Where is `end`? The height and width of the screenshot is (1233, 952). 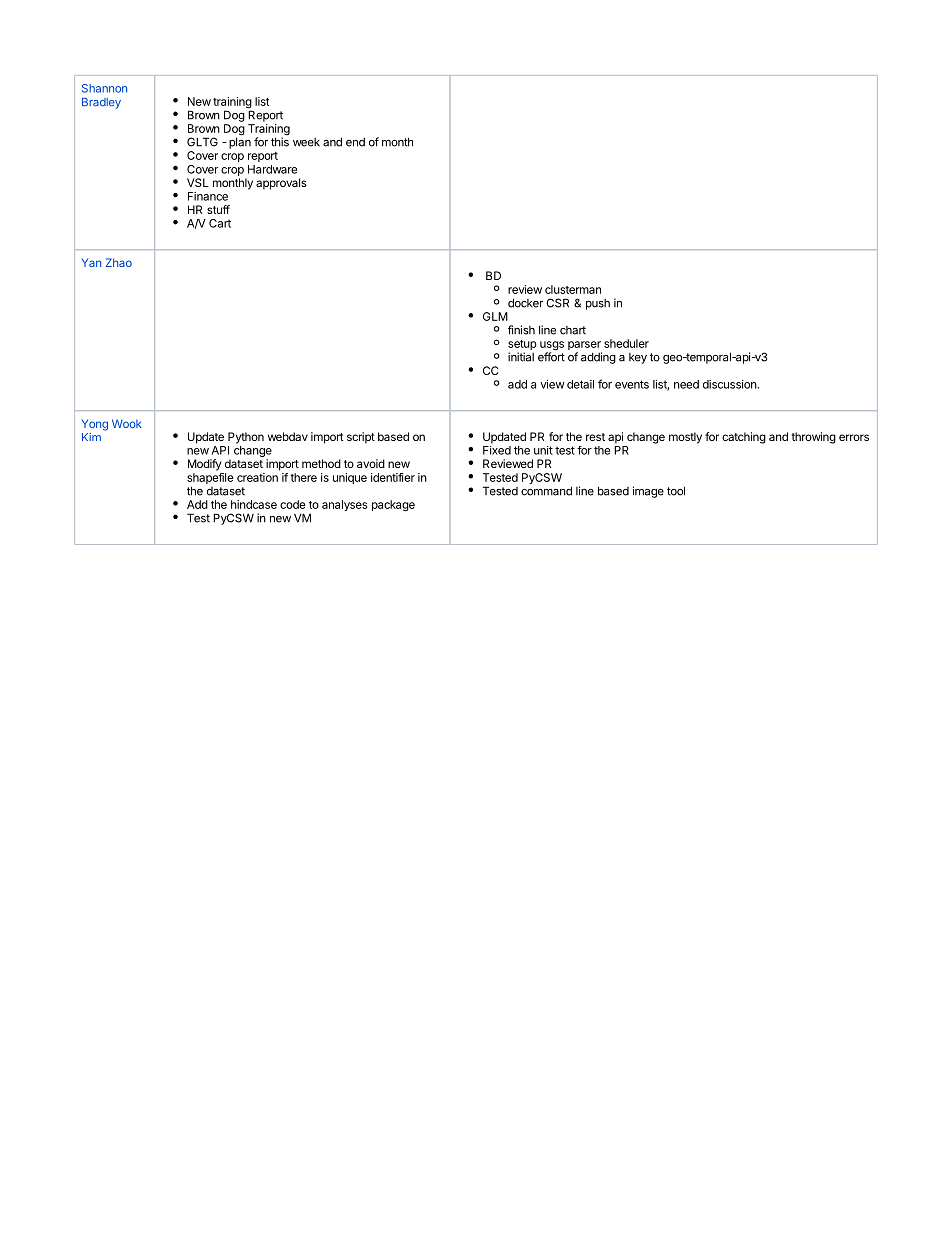
end is located at coordinates (355, 142).
